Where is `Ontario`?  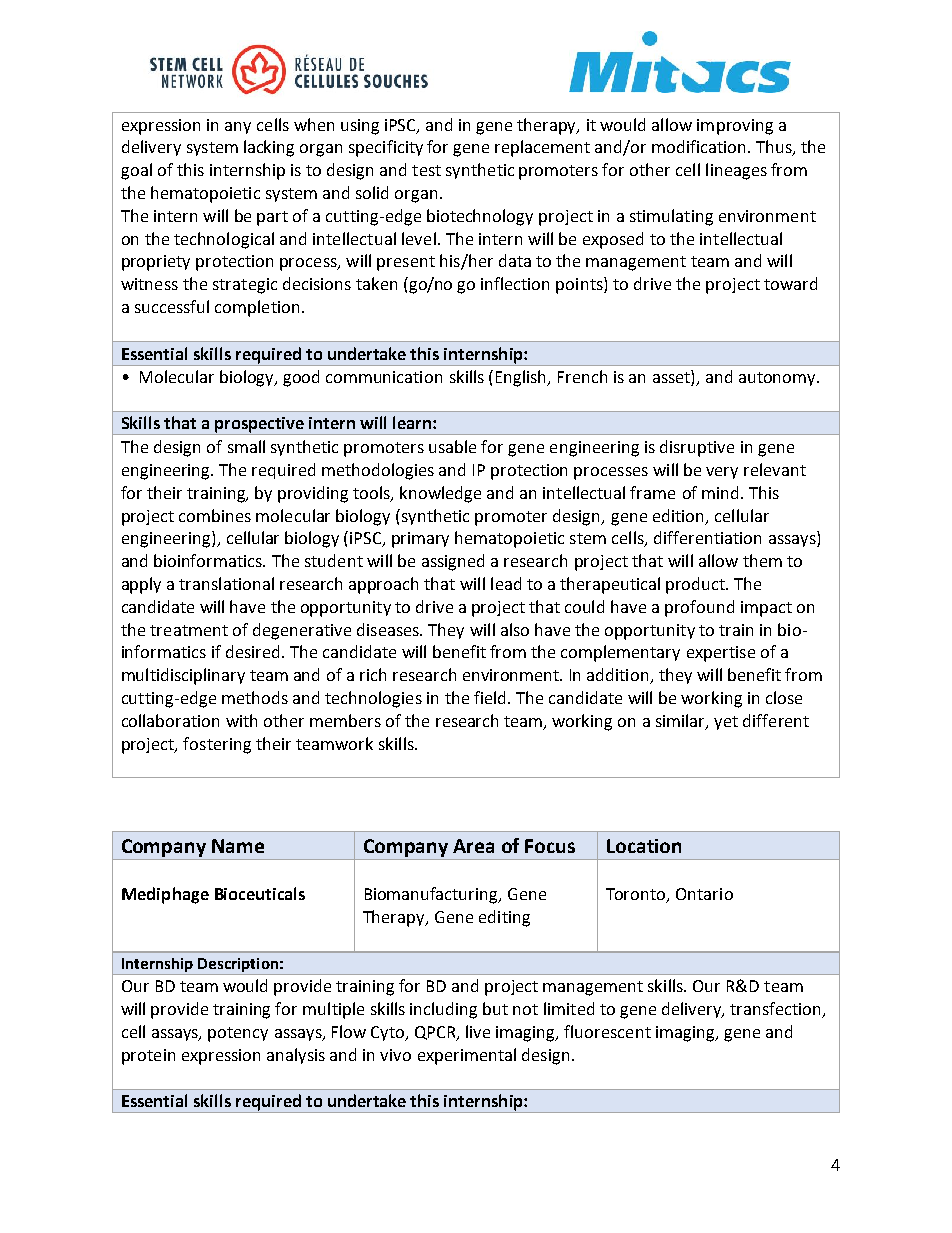 Ontario is located at coordinates (704, 894).
